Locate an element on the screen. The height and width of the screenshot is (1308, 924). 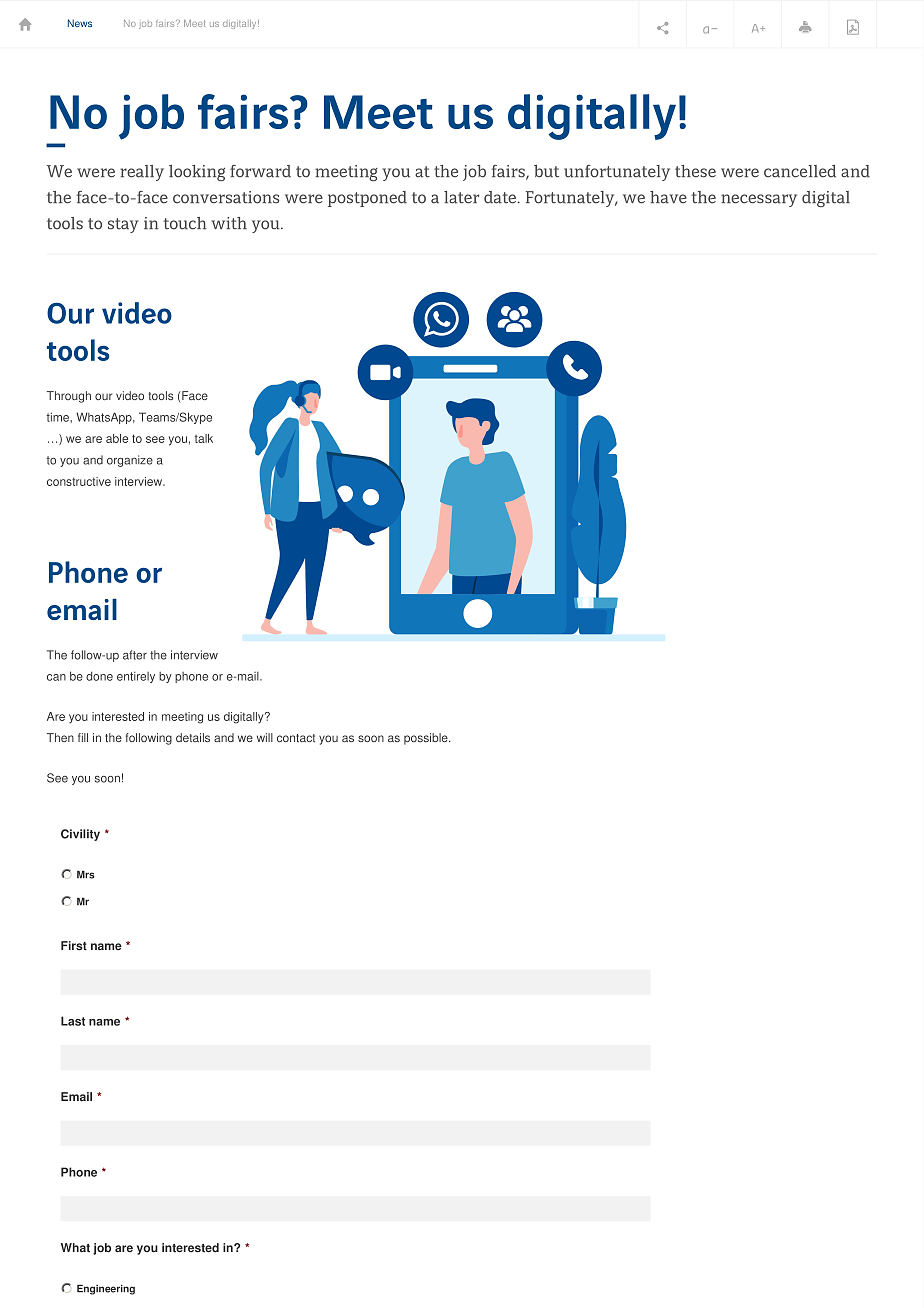
Last is located at coordinates (73, 1021).
